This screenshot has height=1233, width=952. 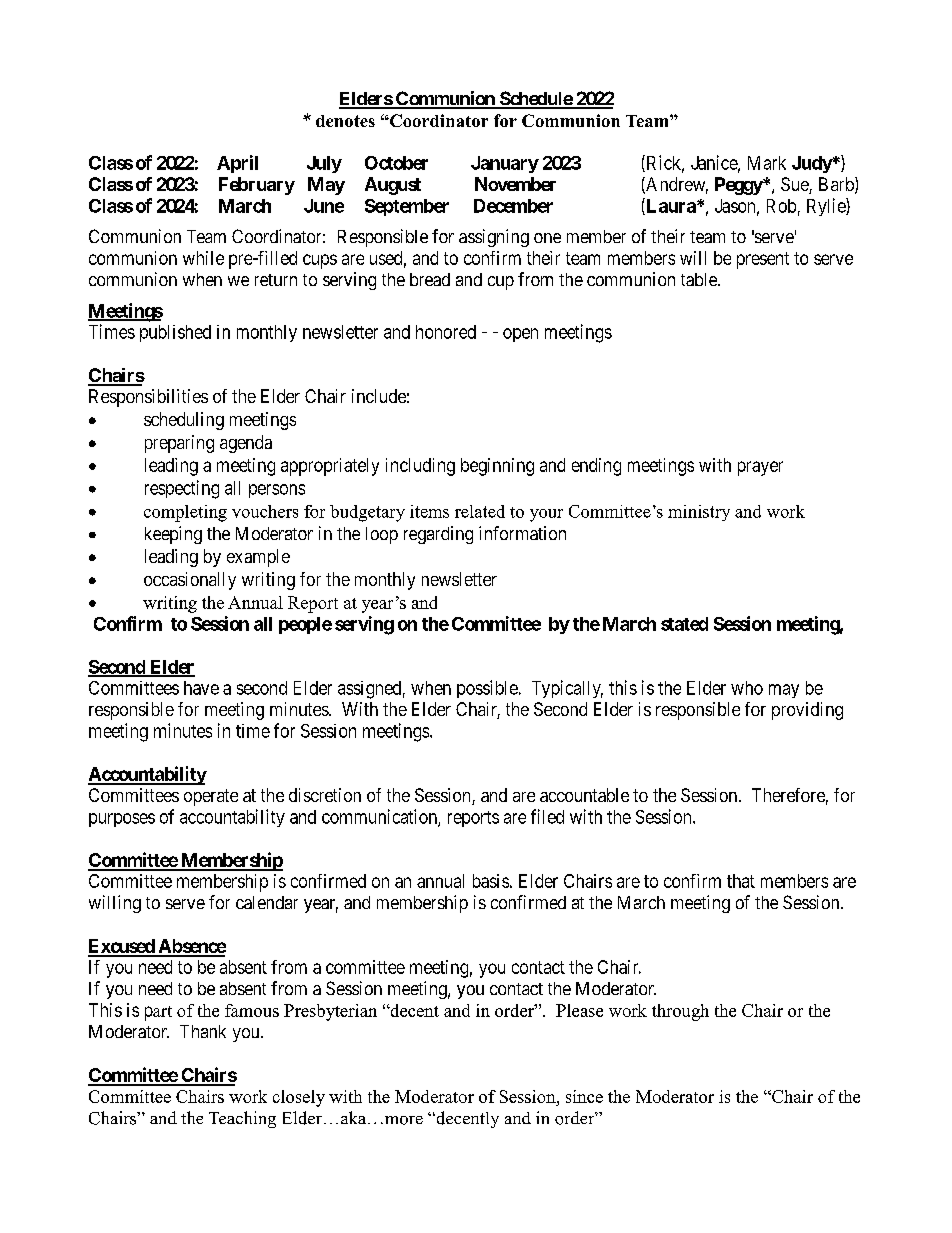 I want to click on prayer, so click(x=760, y=468).
